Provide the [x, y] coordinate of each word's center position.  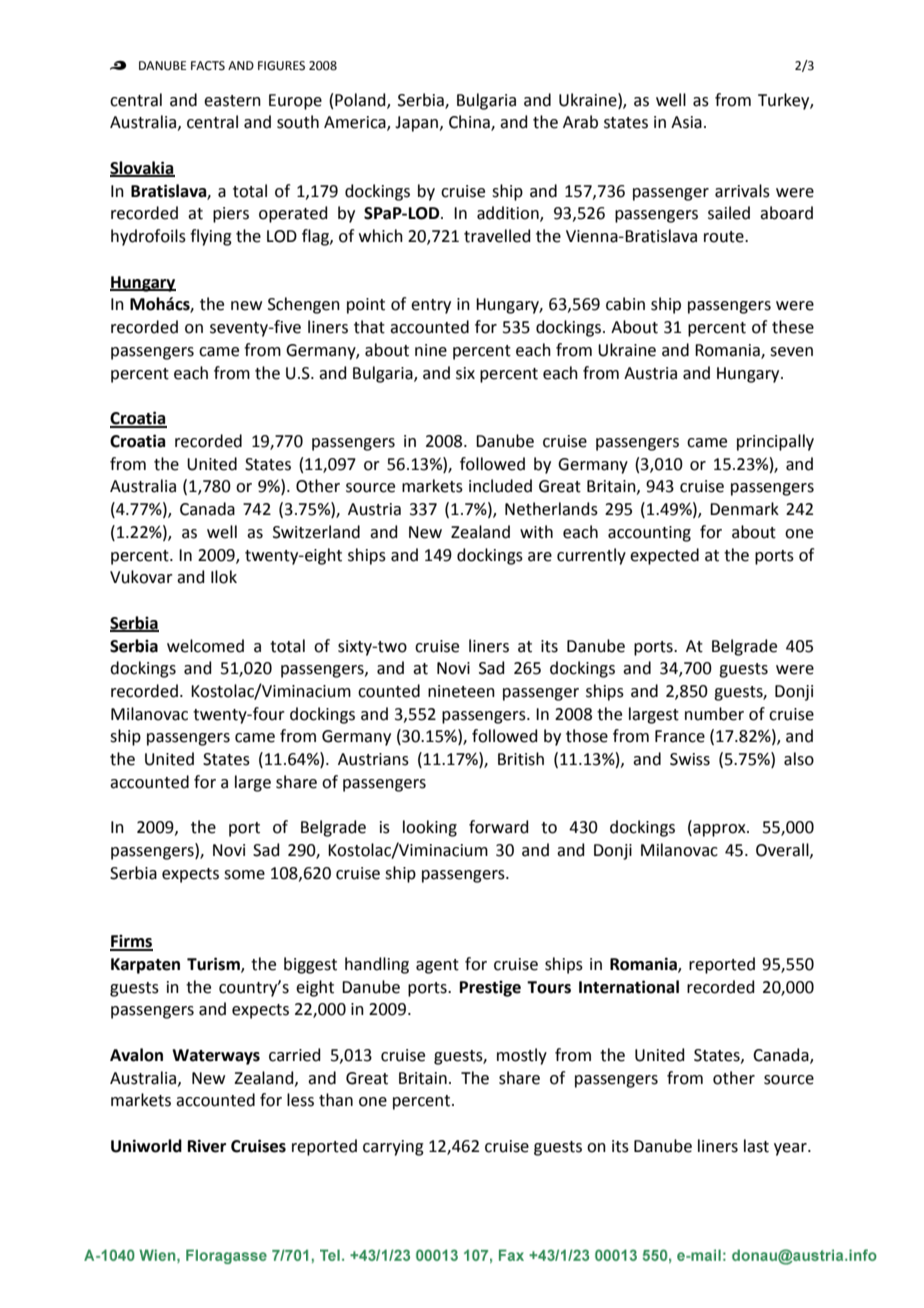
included [500, 486]
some [244, 875]
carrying [393, 1148]
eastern [232, 101]
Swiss [690, 759]
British [521, 759]
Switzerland [316, 532]
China [470, 123]
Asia [686, 122]
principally [775, 442]
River [207, 1146]
